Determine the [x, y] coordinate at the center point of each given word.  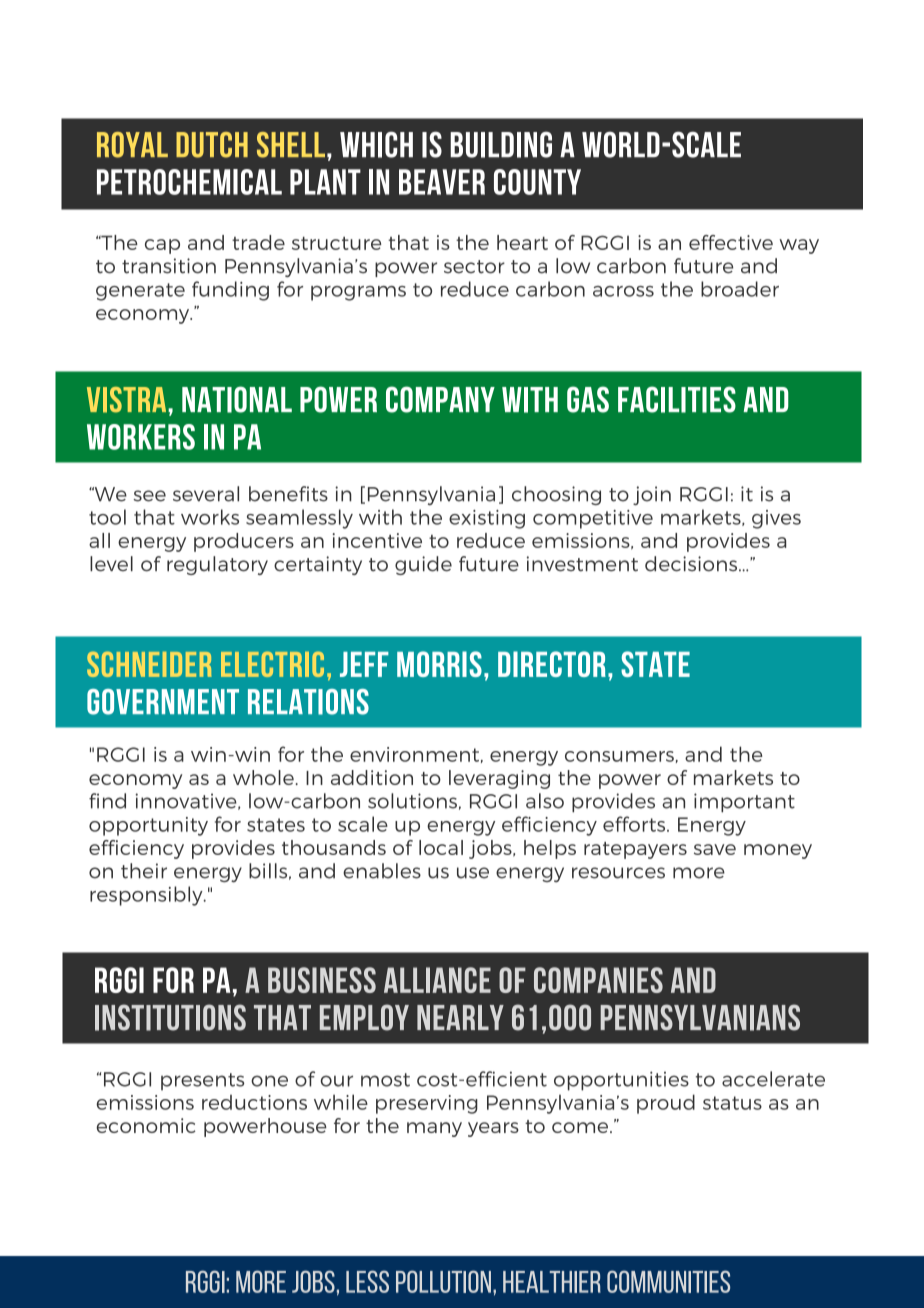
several [206, 494]
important [744, 803]
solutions [412, 801]
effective [731, 242]
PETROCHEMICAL [189, 182]
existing [487, 519]
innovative [187, 801]
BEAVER [442, 182]
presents [202, 1082]
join [652, 495]
